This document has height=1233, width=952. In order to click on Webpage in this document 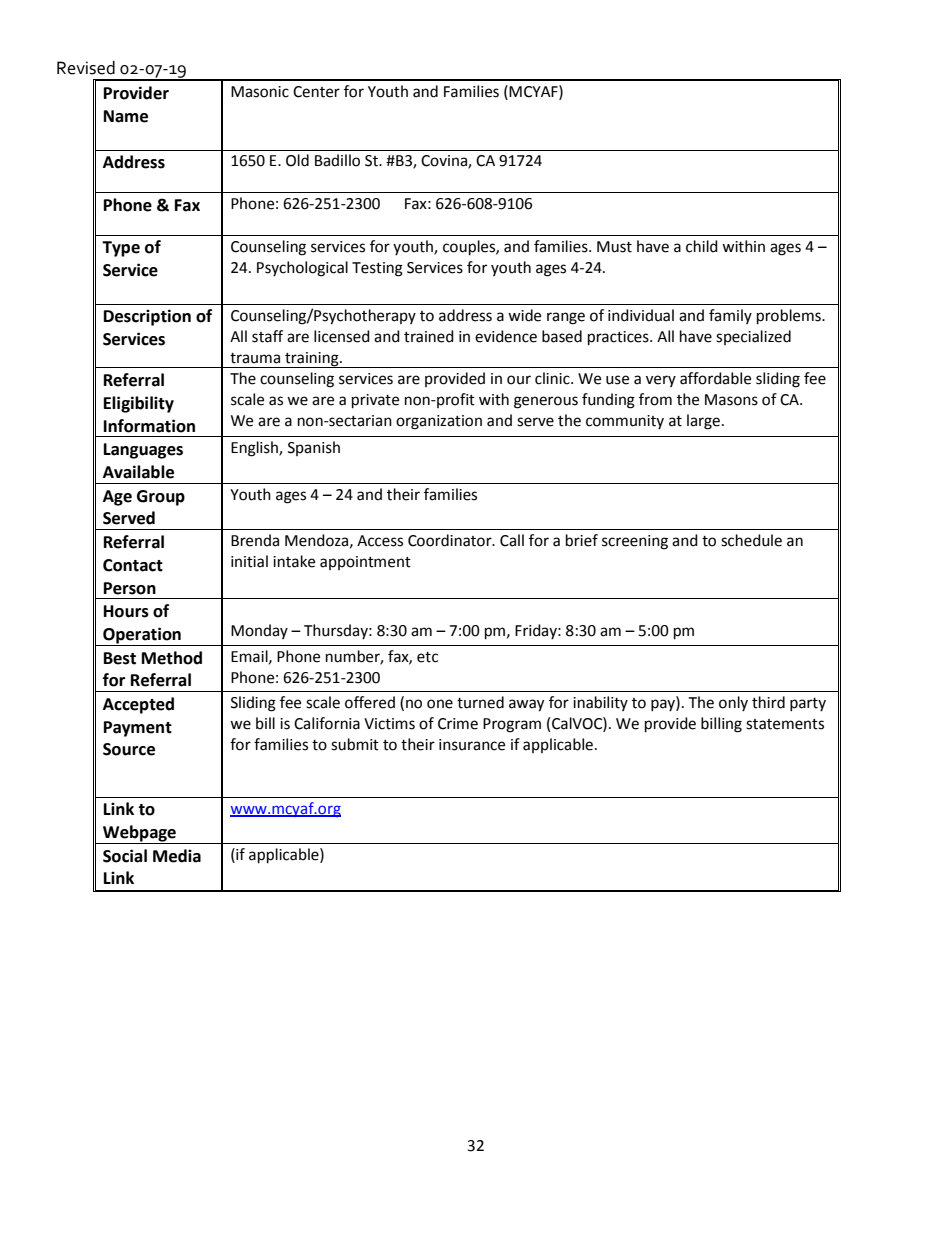, I will do `click(139, 834)`.
